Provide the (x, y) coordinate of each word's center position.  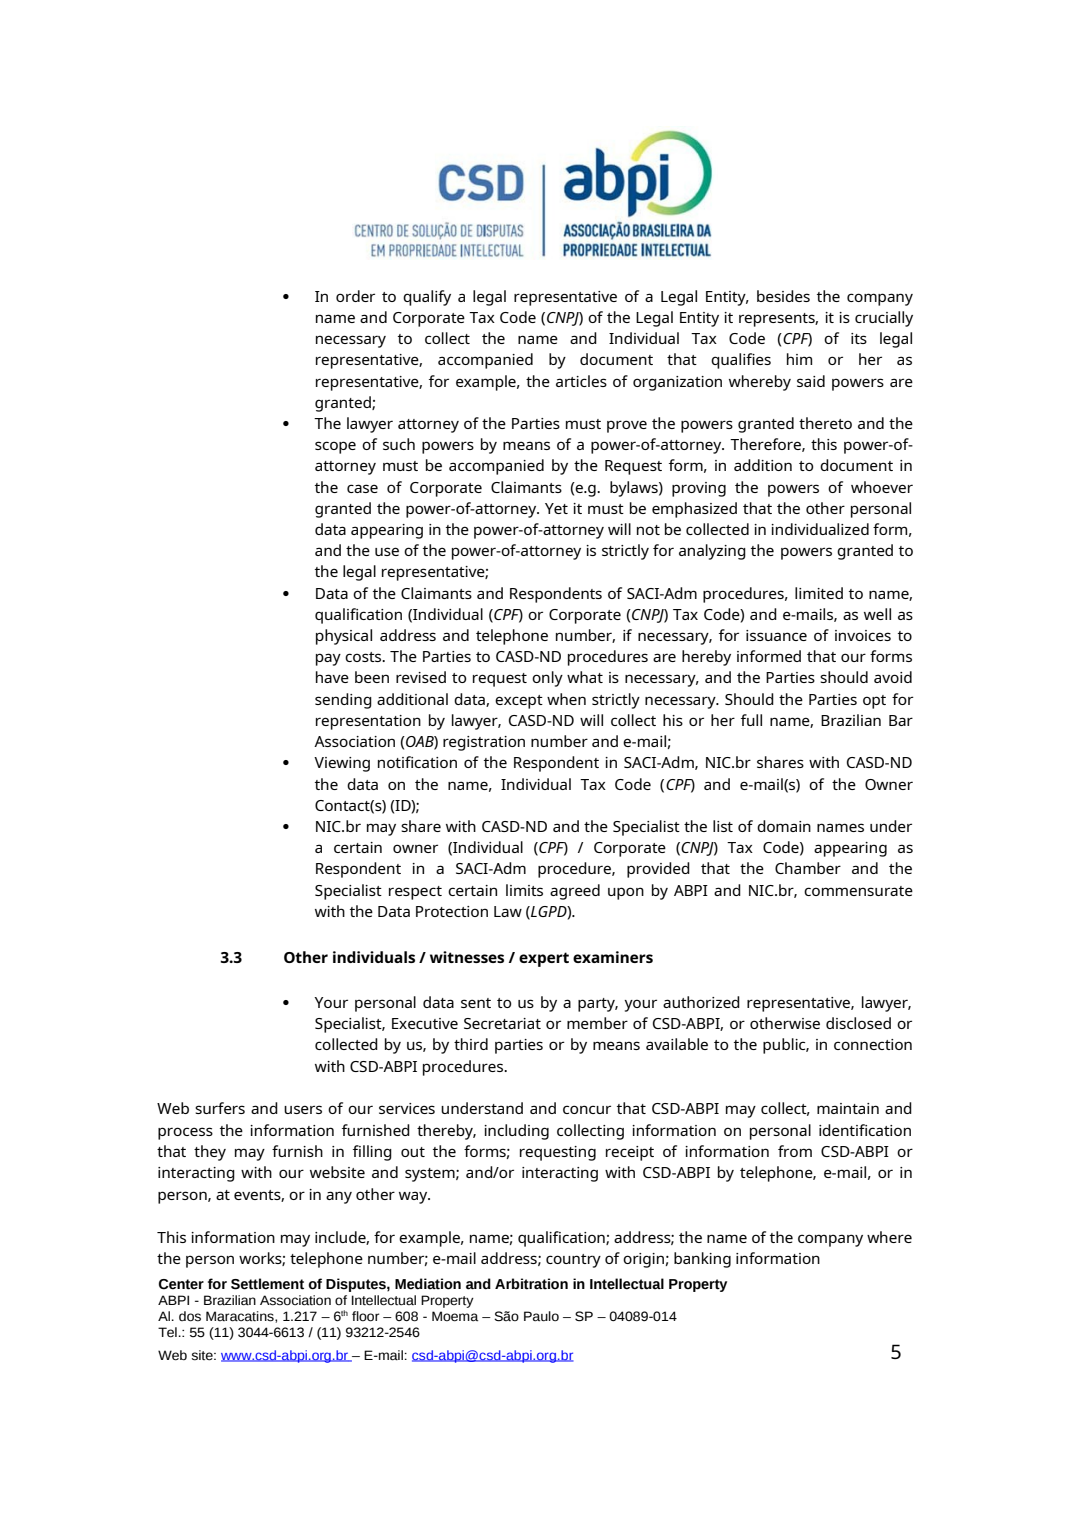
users (303, 1109)
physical (344, 637)
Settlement (267, 1284)
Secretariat (502, 1023)
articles (581, 381)
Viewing (342, 764)
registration (484, 743)
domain (784, 826)
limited (819, 593)
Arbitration (531, 1284)
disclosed (858, 1023)
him (799, 359)
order (355, 296)
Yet (556, 508)
